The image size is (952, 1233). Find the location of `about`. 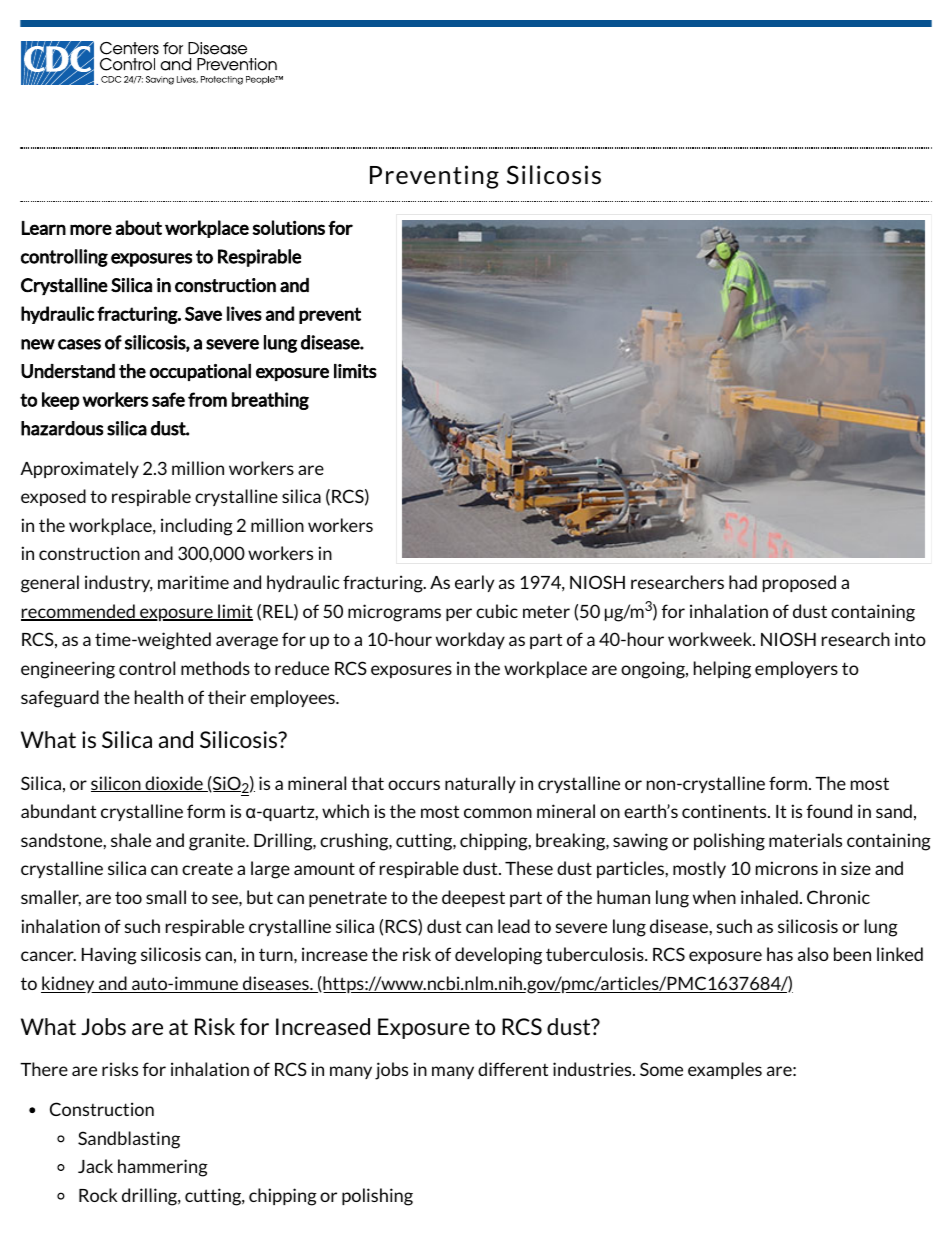

about is located at coordinates (139, 227).
